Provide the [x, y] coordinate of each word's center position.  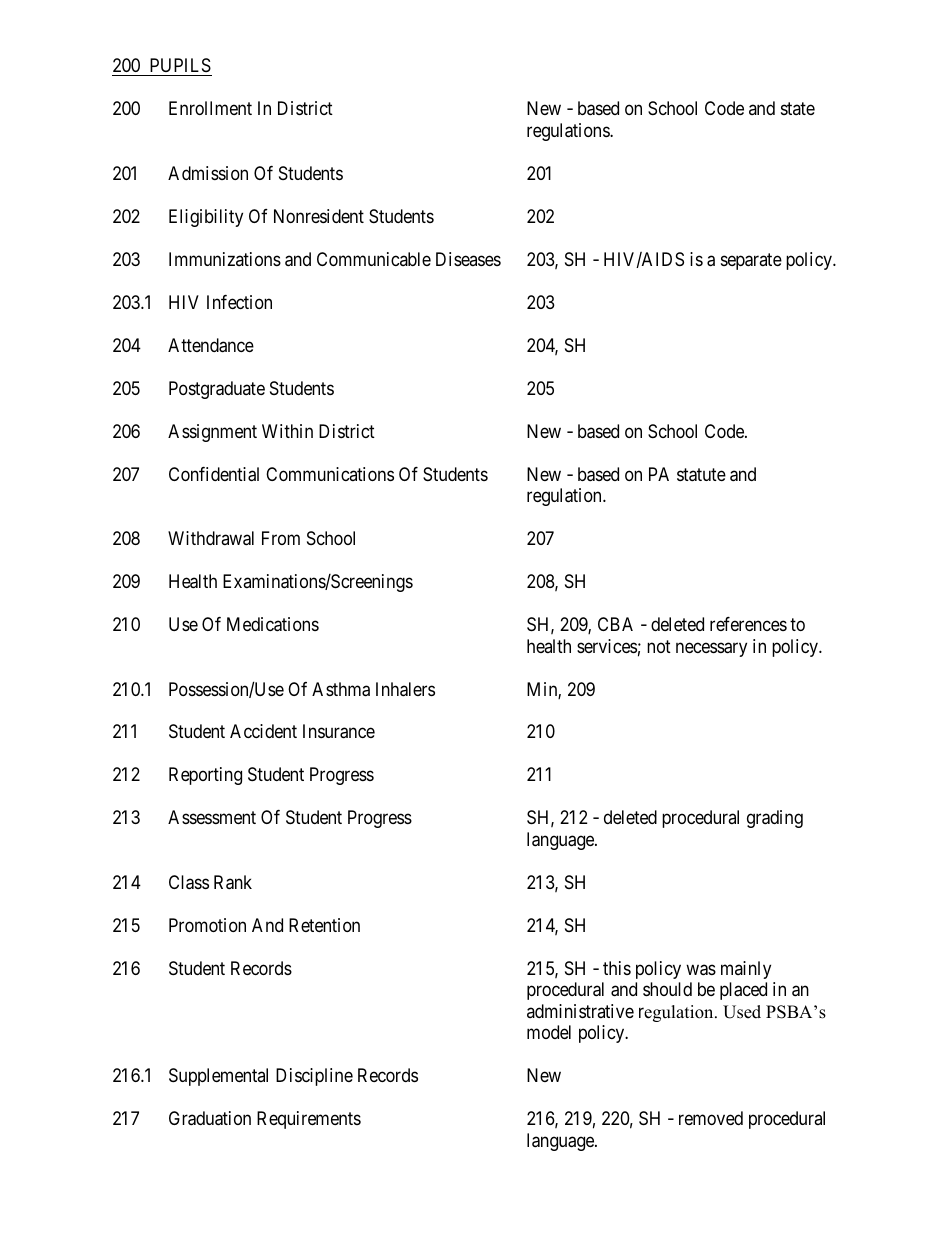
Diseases [468, 259]
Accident [263, 731]
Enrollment [210, 108]
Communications [330, 474]
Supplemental [218, 1077]
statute [701, 475]
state [798, 109]
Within [287, 431]
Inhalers [405, 689]
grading [775, 819]
